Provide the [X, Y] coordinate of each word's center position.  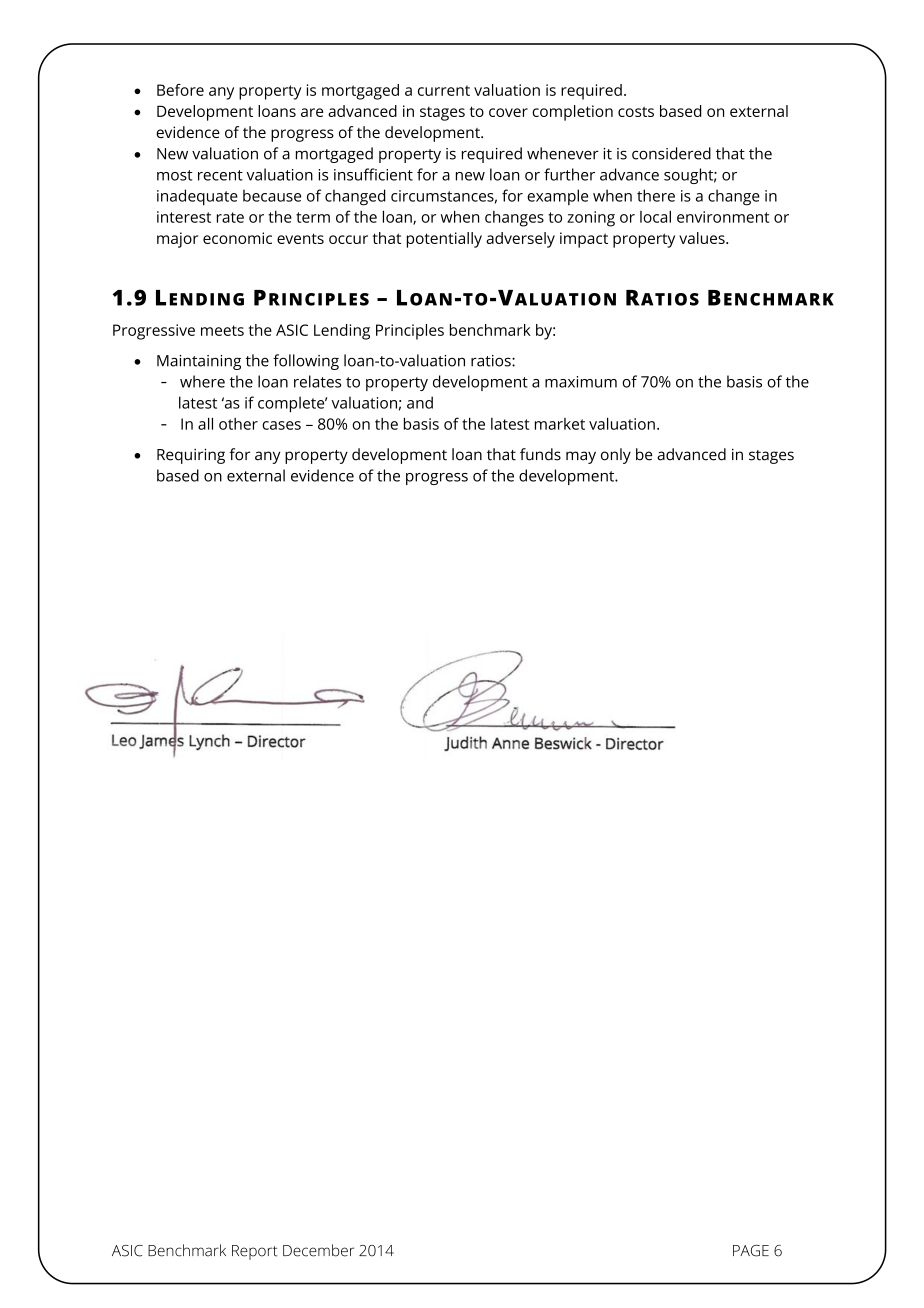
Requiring [191, 456]
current [444, 90]
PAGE [751, 1251]
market [560, 424]
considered [671, 153]
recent [220, 175]
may [581, 457]
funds [540, 454]
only [616, 456]
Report [255, 1252]
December [318, 1250]
